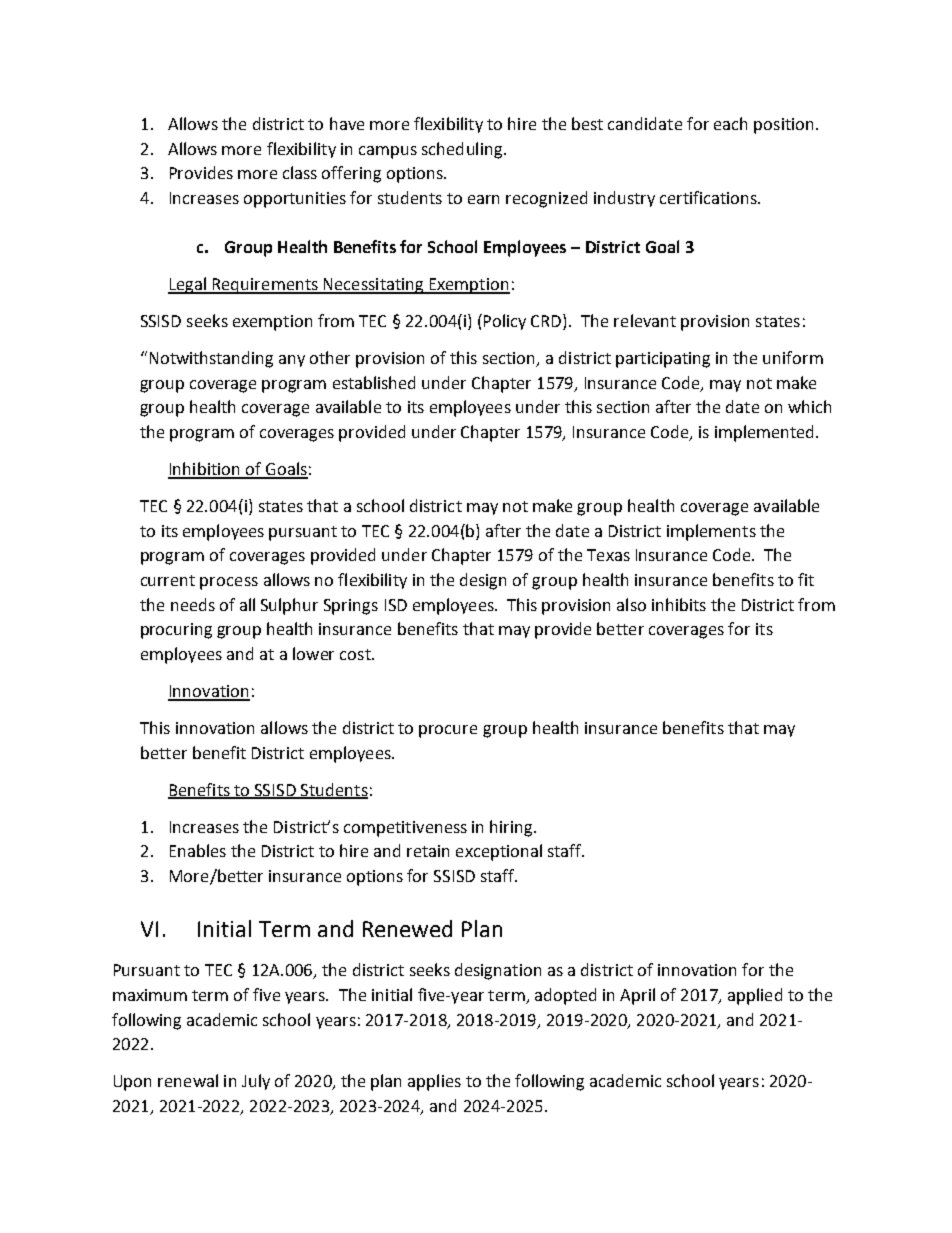  What do you see at coordinates (188, 1080) in the document?
I see `renewal` at bounding box center [188, 1080].
